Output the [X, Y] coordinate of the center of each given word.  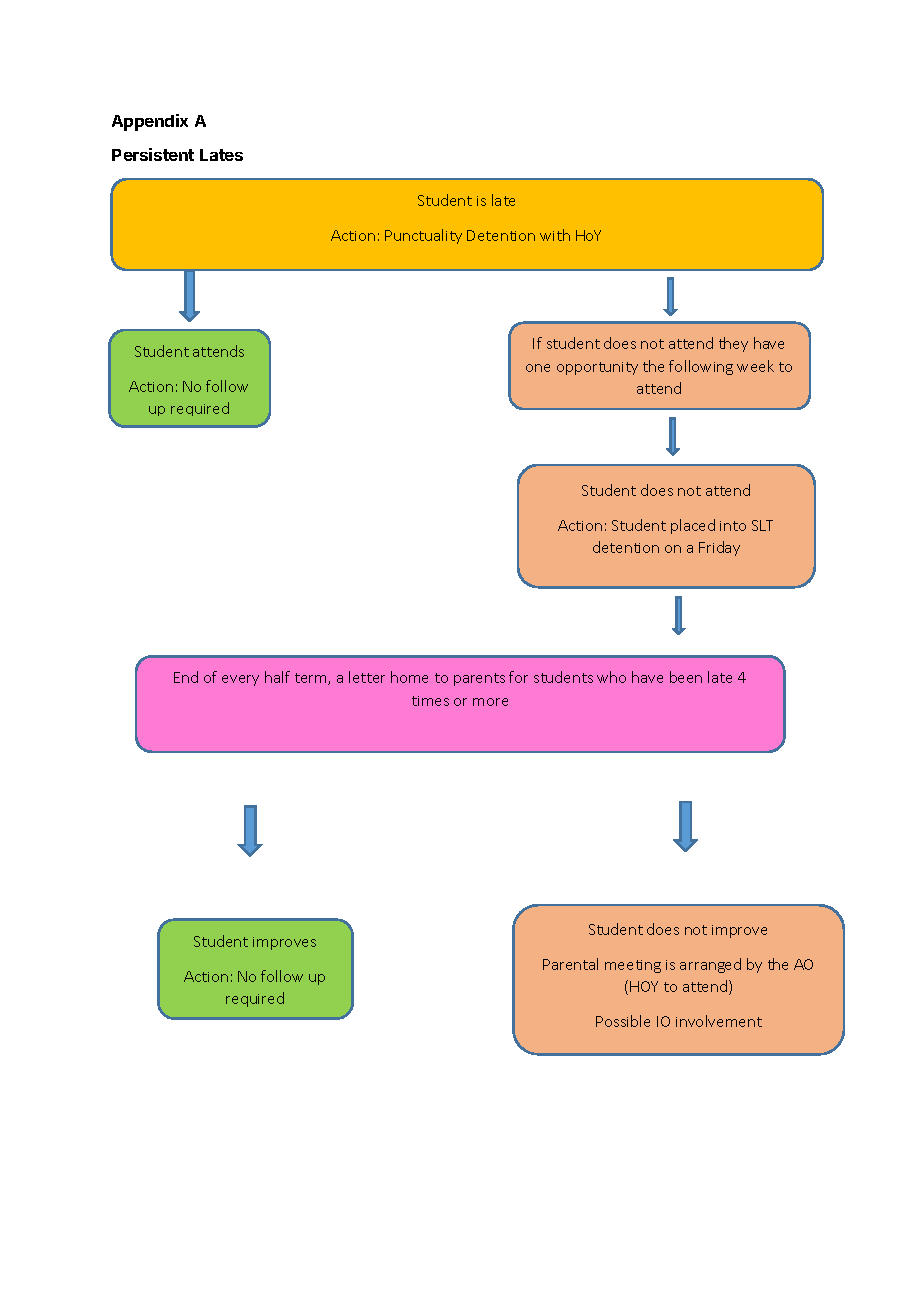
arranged [710, 965]
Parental [570, 964]
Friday [719, 548]
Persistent [153, 154]
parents [479, 679]
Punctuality [423, 236]
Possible [623, 1021]
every [240, 680]
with [555, 235]
